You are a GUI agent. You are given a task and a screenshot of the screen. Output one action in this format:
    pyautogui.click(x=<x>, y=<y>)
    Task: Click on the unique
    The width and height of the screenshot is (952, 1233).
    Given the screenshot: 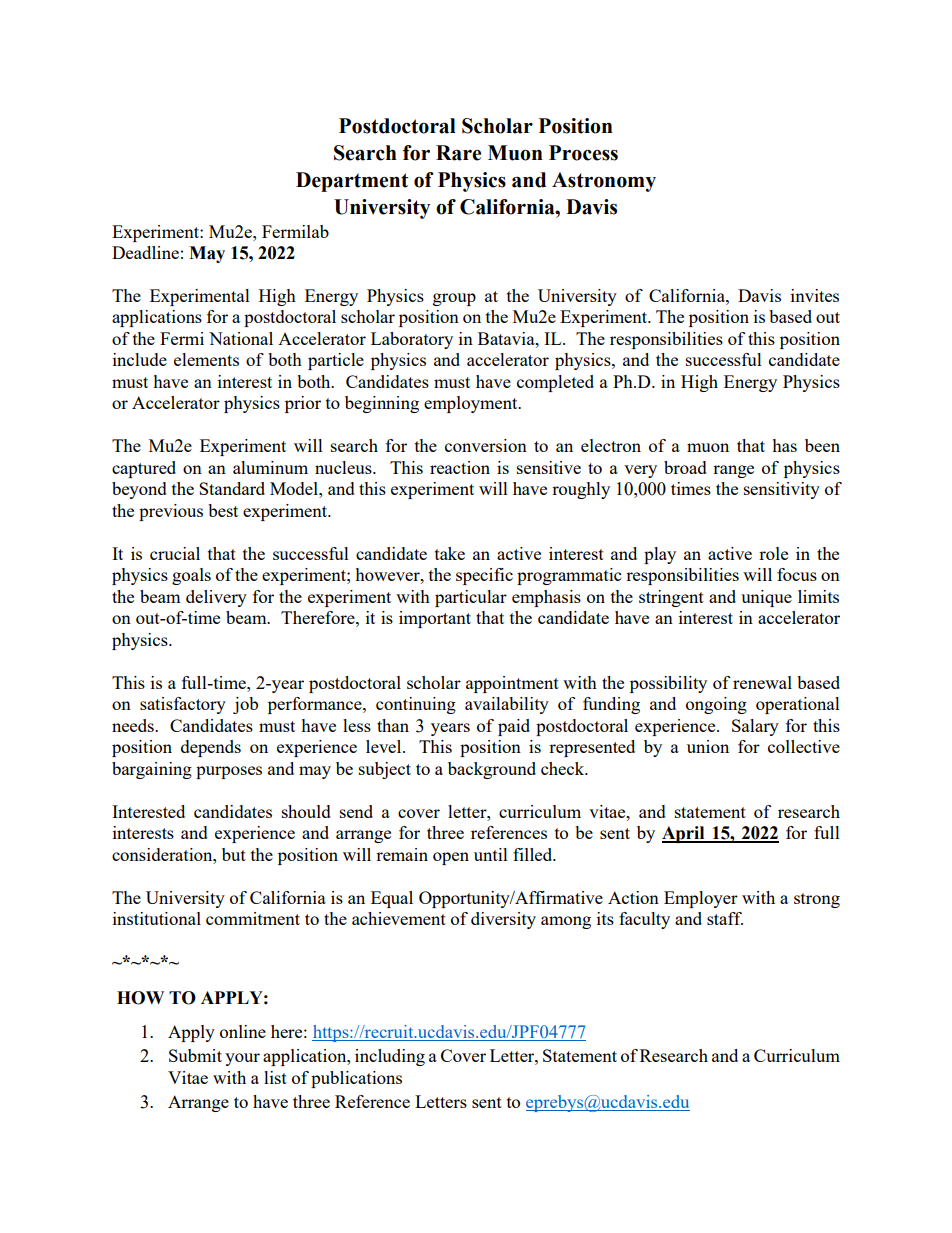 What is the action you would take?
    pyautogui.click(x=766, y=598)
